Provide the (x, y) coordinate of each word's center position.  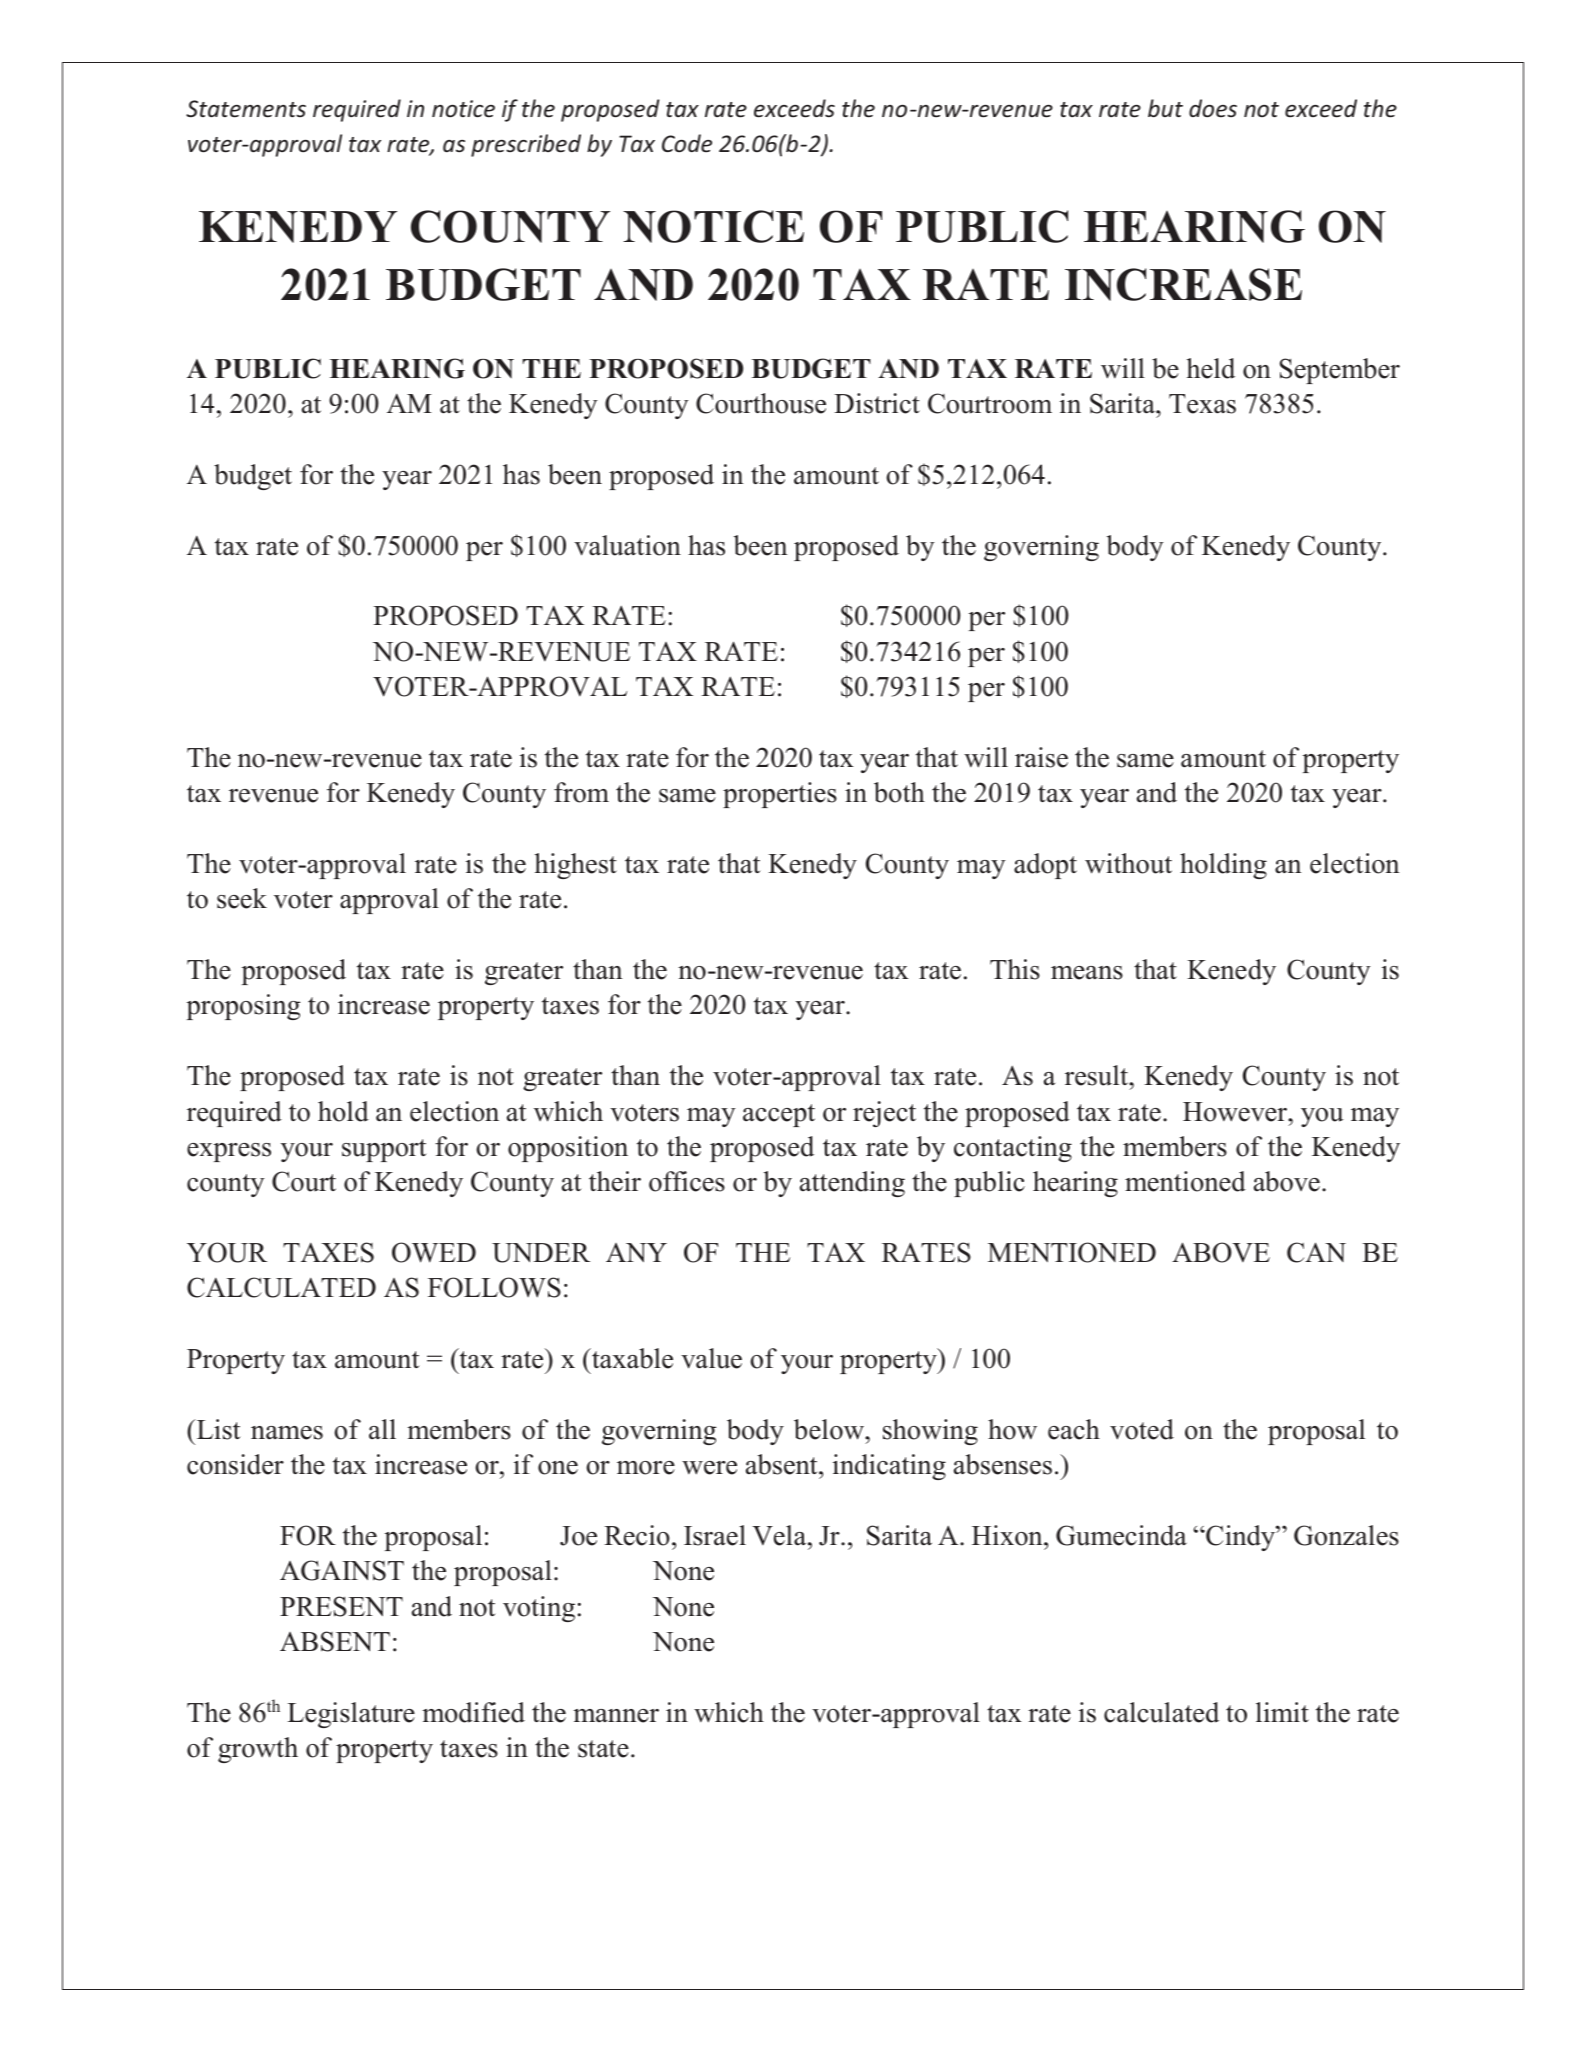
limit (1282, 1712)
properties (780, 795)
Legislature (351, 1715)
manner (616, 1716)
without (1128, 863)
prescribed (526, 145)
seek (242, 898)
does (1213, 108)
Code (687, 143)
